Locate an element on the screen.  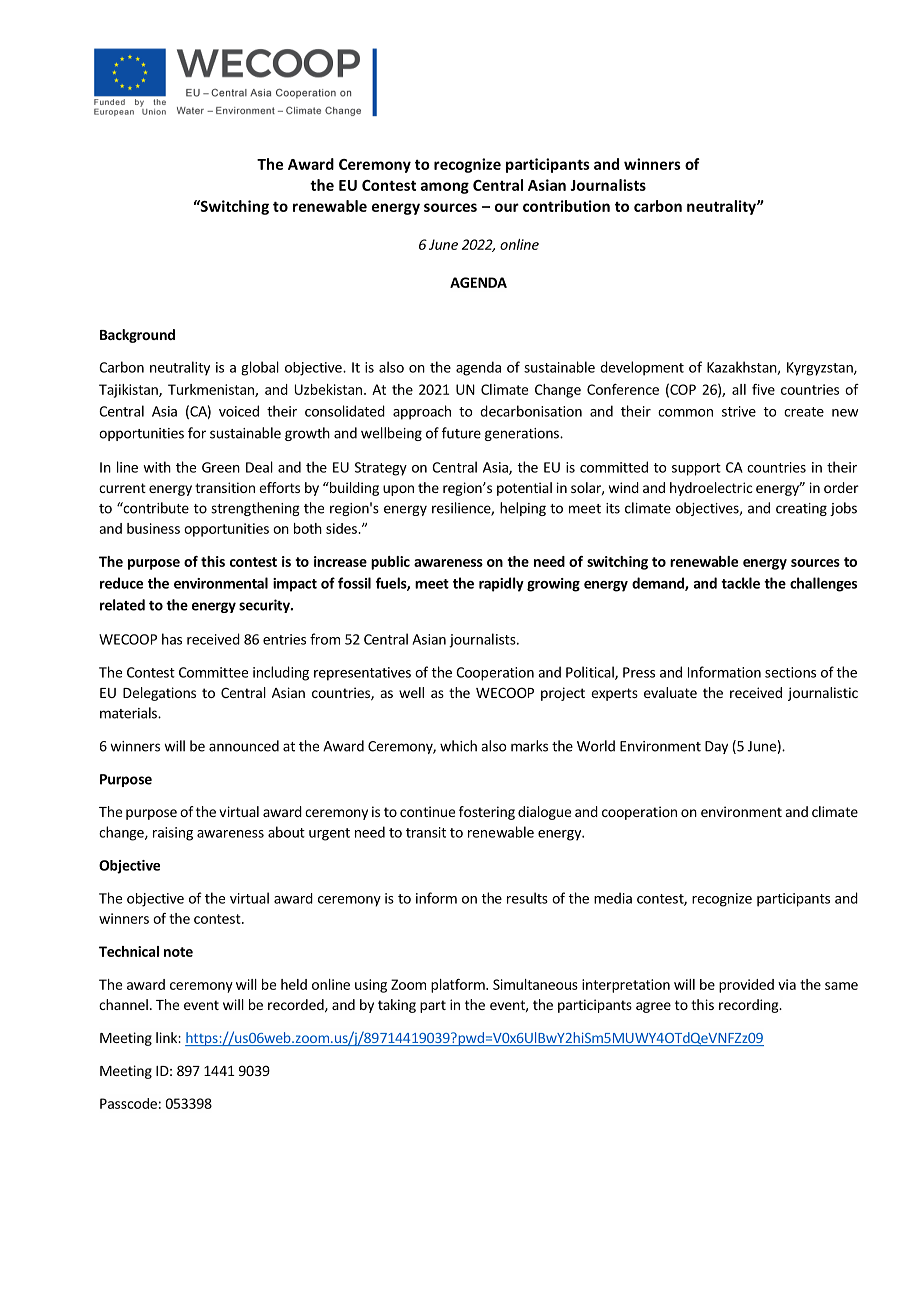
Background is located at coordinates (137, 336).
